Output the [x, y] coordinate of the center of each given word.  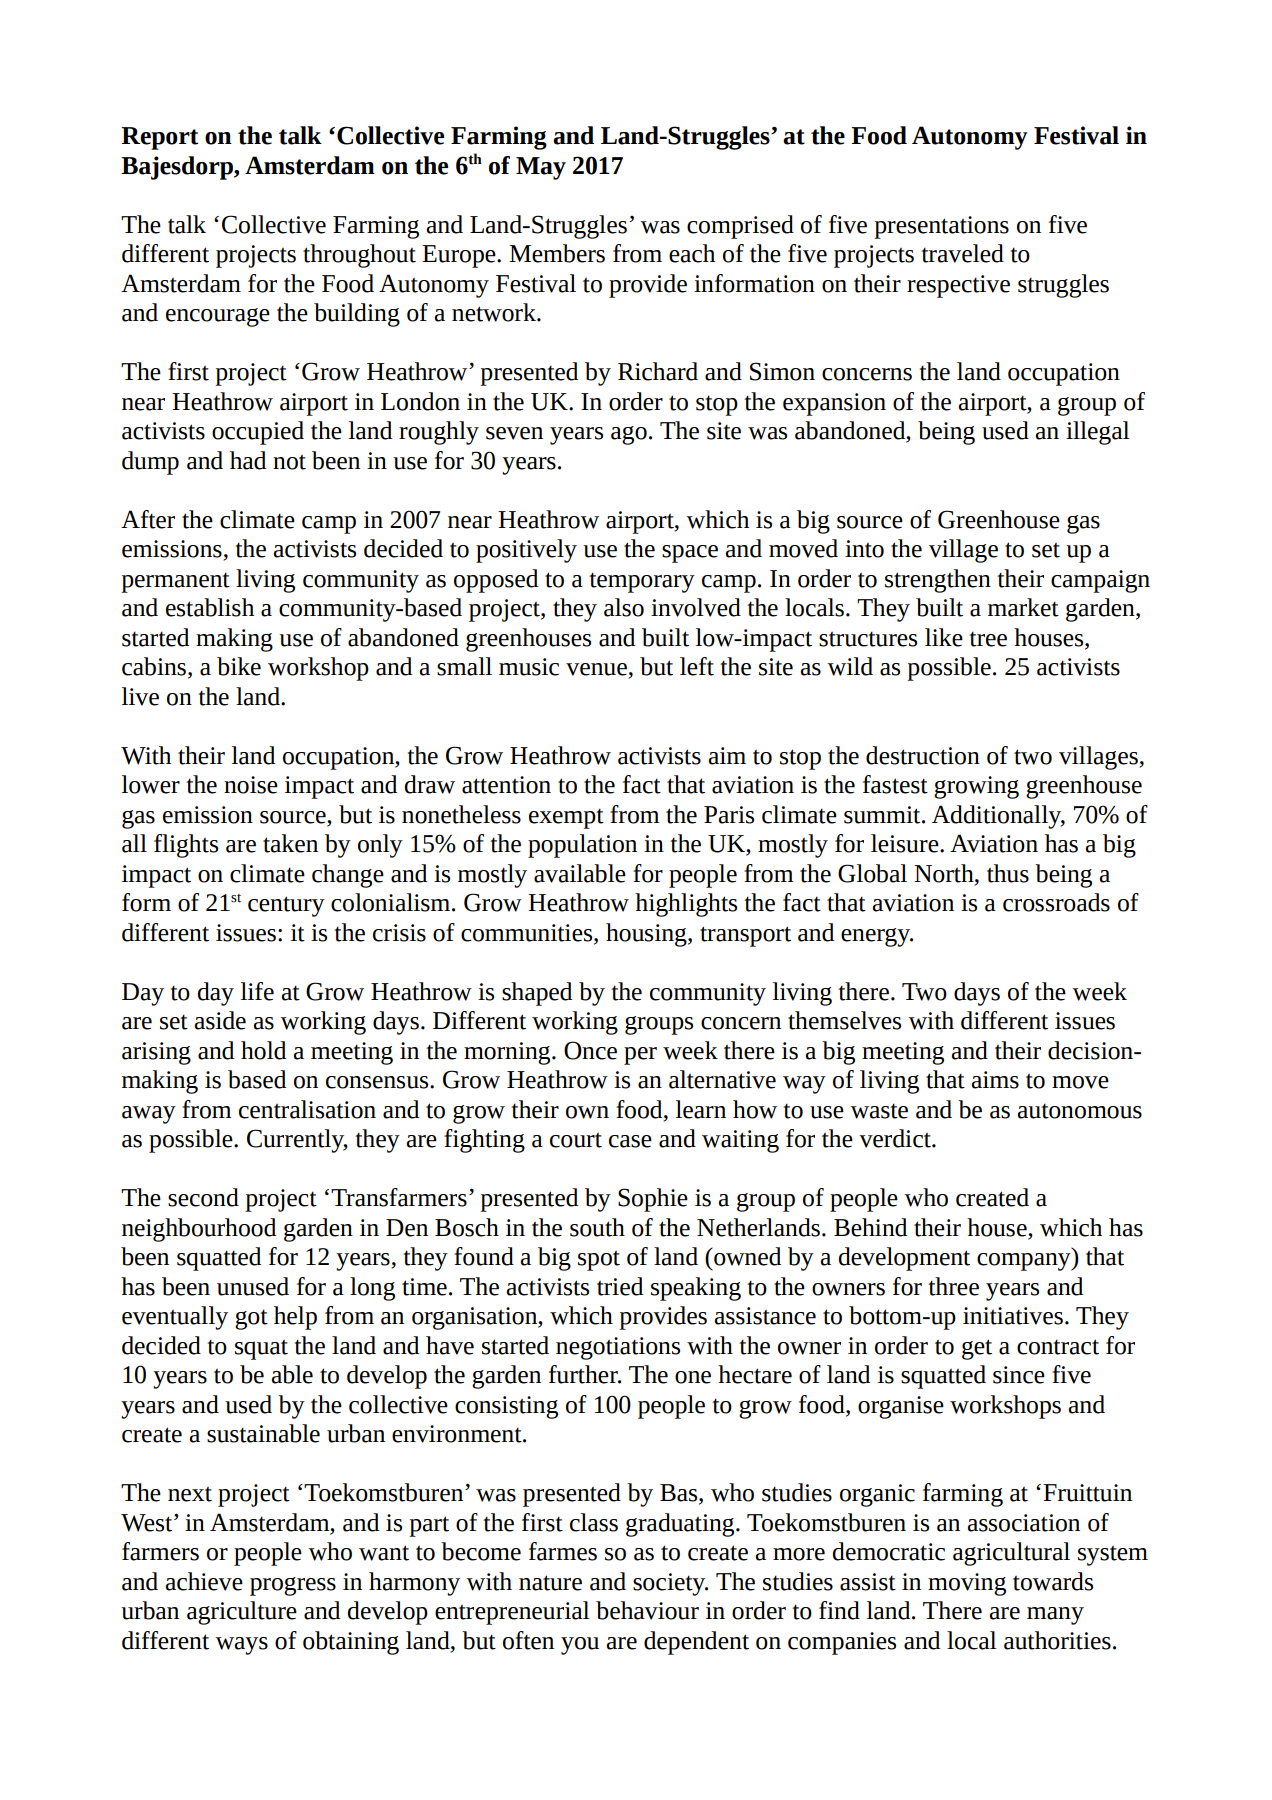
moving [967, 1584]
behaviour [647, 1610]
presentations [941, 227]
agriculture [242, 1613]
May [541, 168]
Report [159, 138]
